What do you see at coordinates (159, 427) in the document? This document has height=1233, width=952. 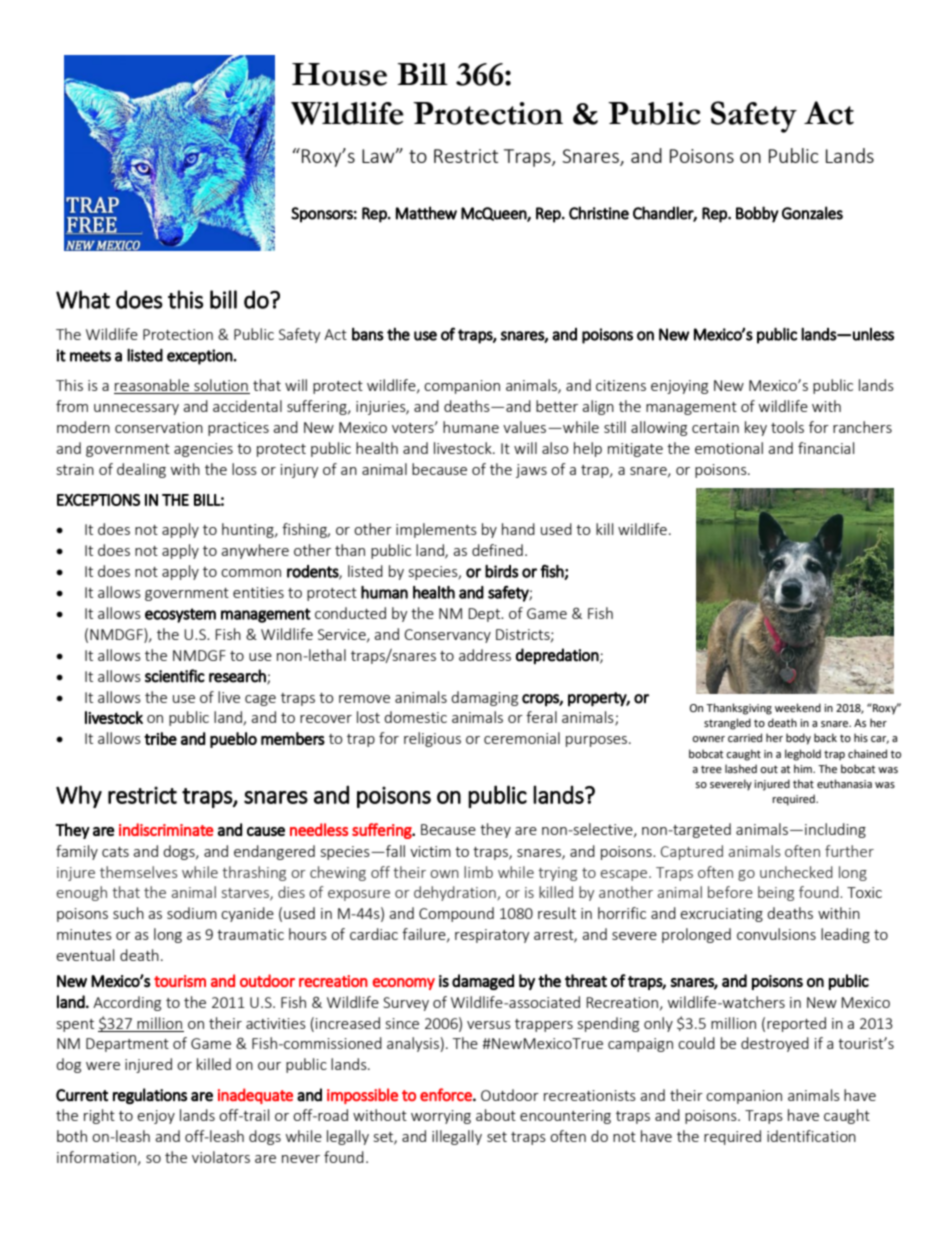 I see `conservation` at bounding box center [159, 427].
